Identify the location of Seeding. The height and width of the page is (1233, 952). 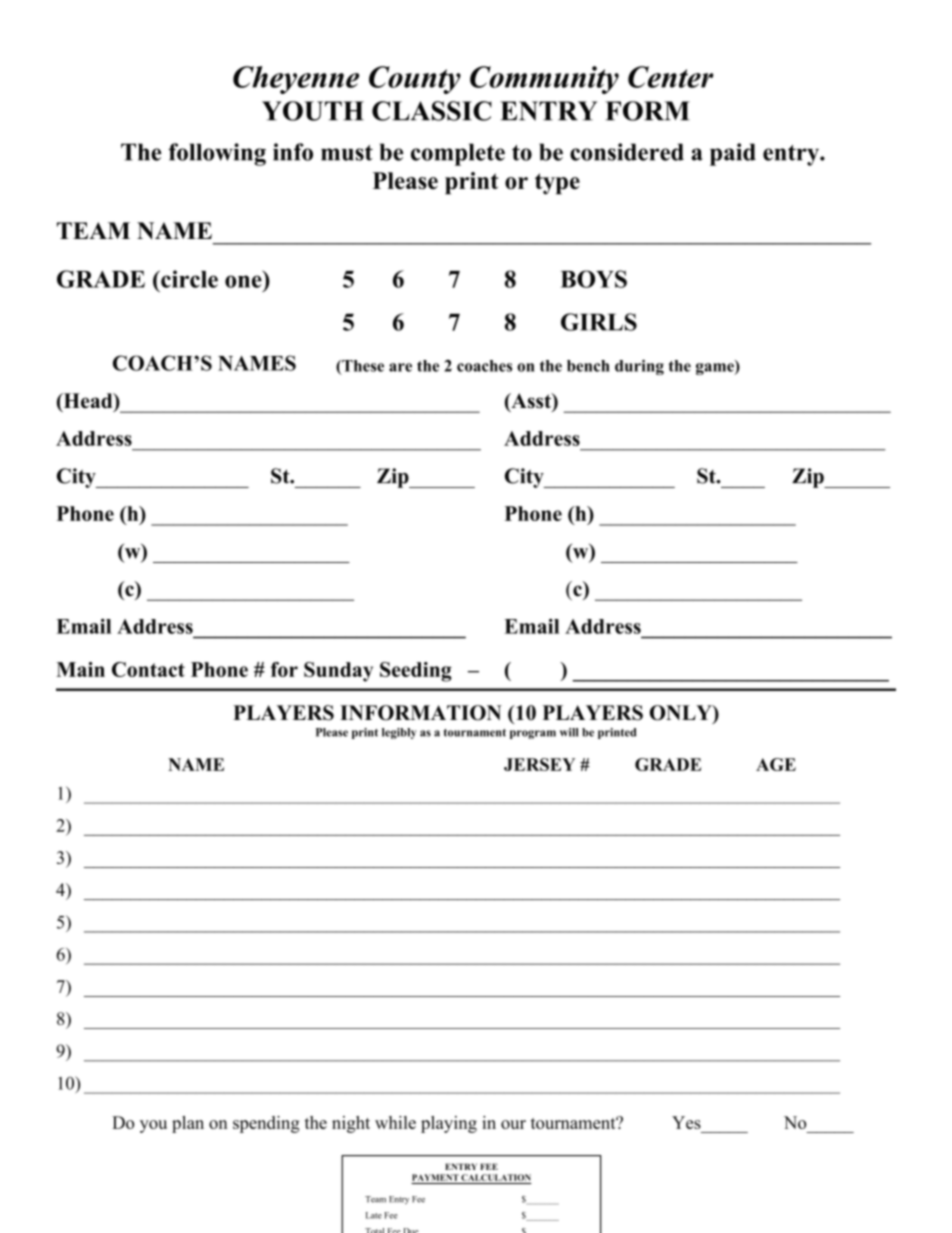
(416, 672).
